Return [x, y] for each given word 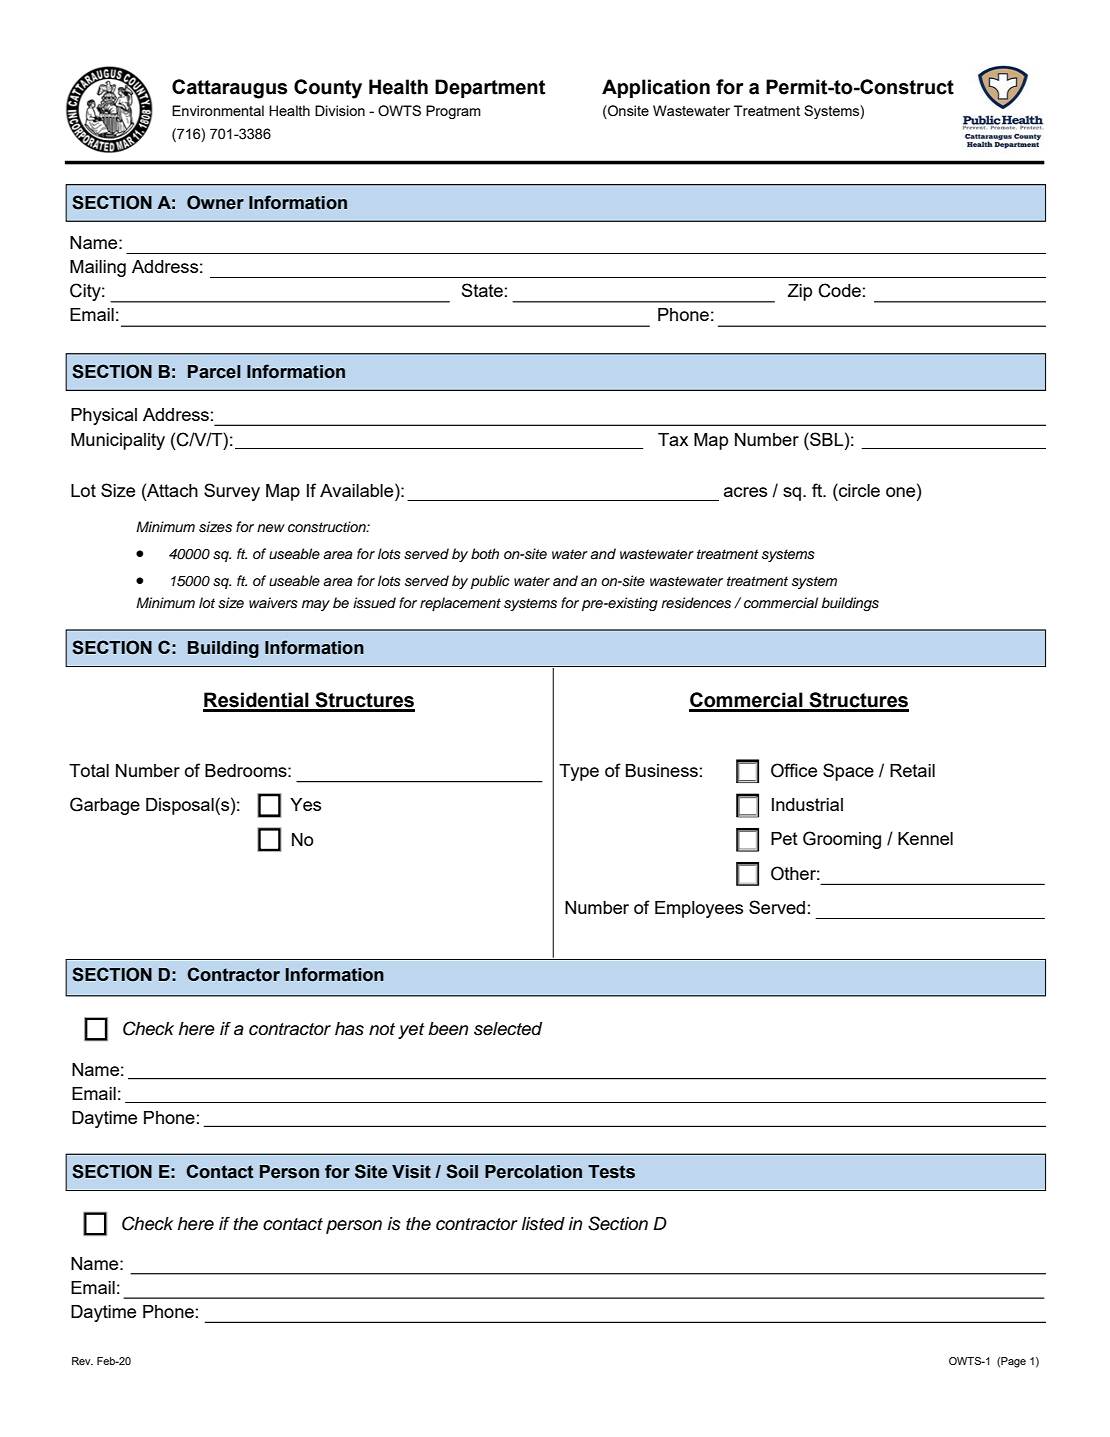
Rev [82, 1361]
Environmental [218, 110]
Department [490, 88]
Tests [611, 1172]
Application [656, 88]
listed [543, 1224]
